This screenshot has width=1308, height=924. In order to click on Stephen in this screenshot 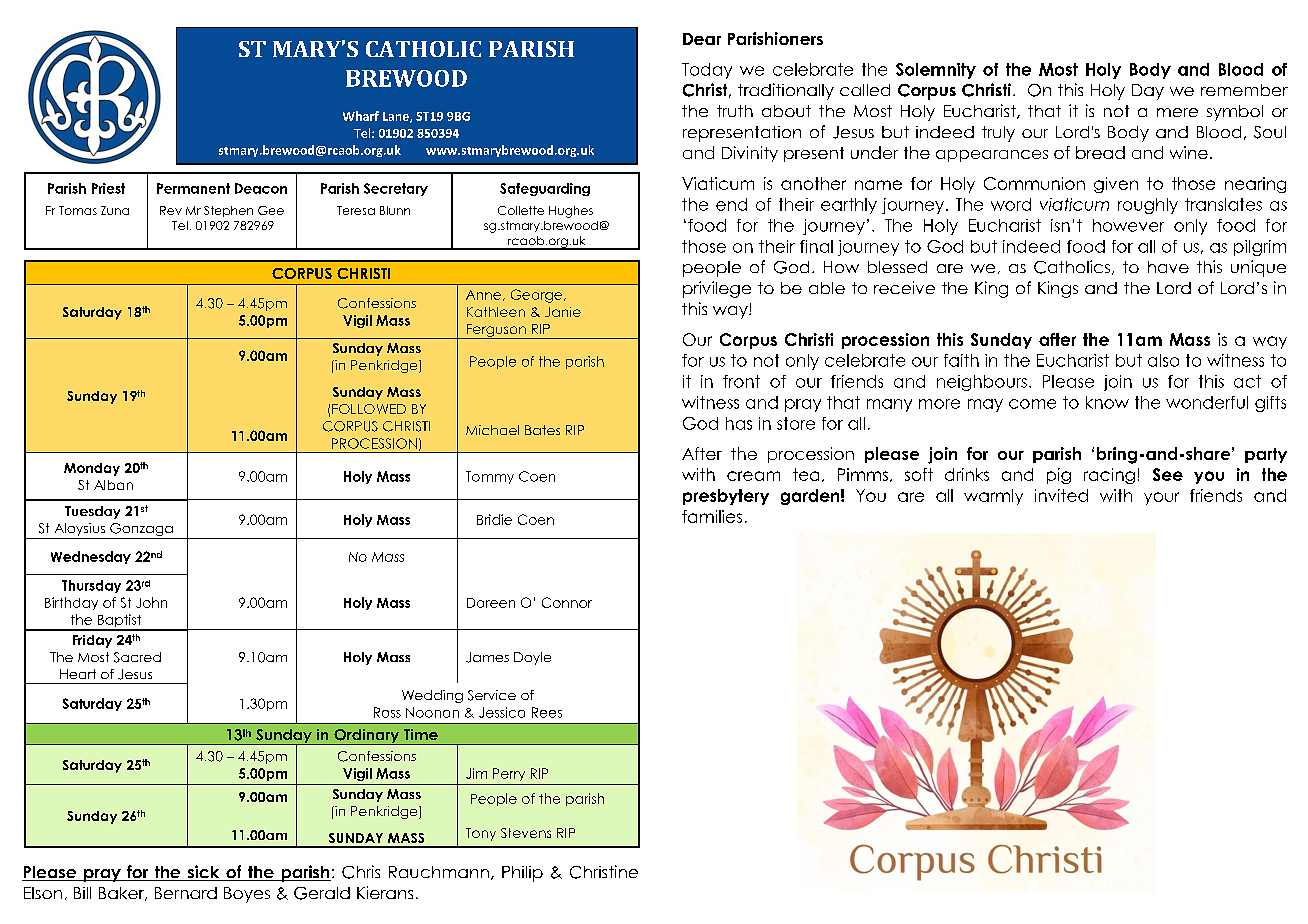, I will do `click(228, 211)`.
